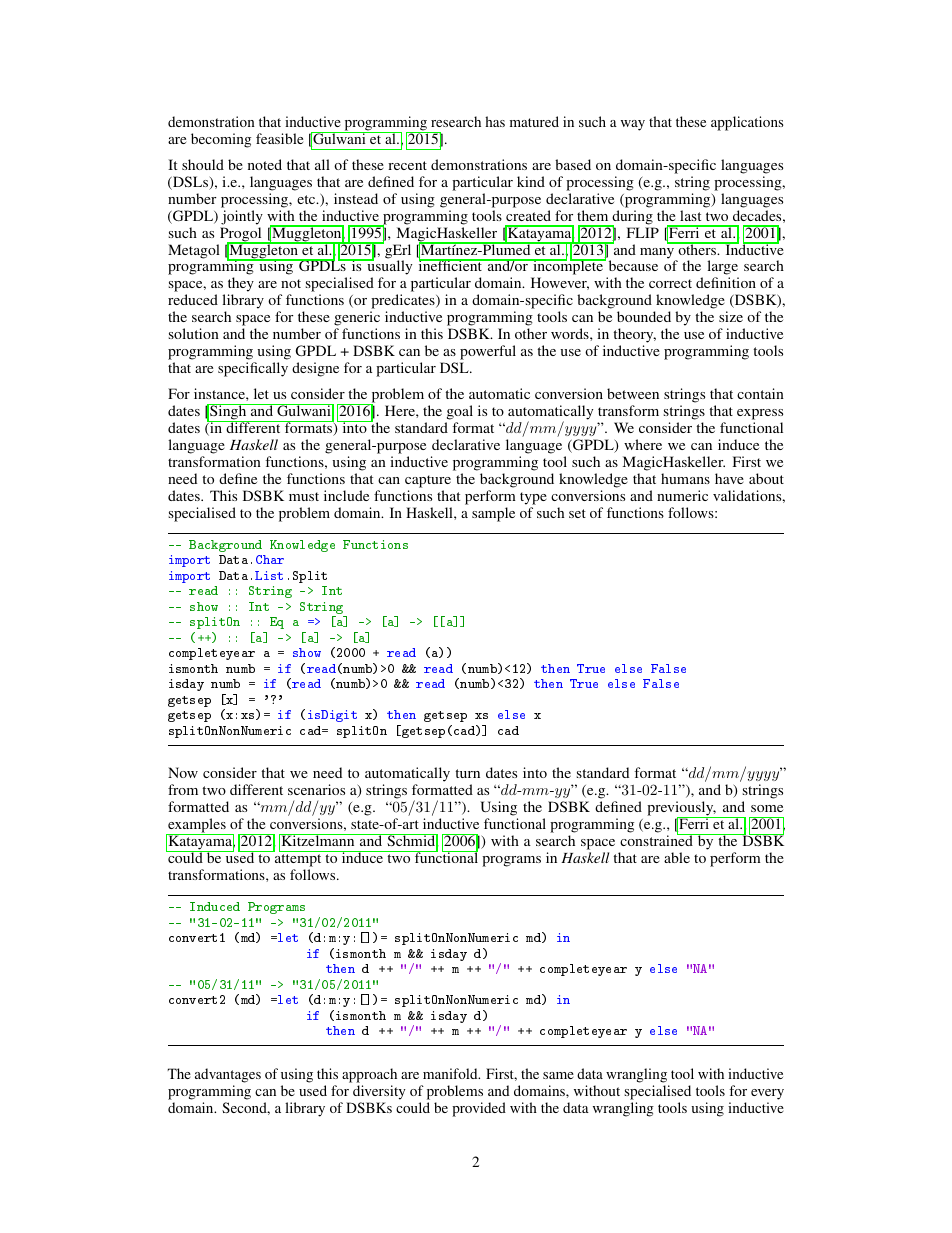 Image resolution: width=952 pixels, height=1233 pixels. I want to click on every, so click(767, 1094).
